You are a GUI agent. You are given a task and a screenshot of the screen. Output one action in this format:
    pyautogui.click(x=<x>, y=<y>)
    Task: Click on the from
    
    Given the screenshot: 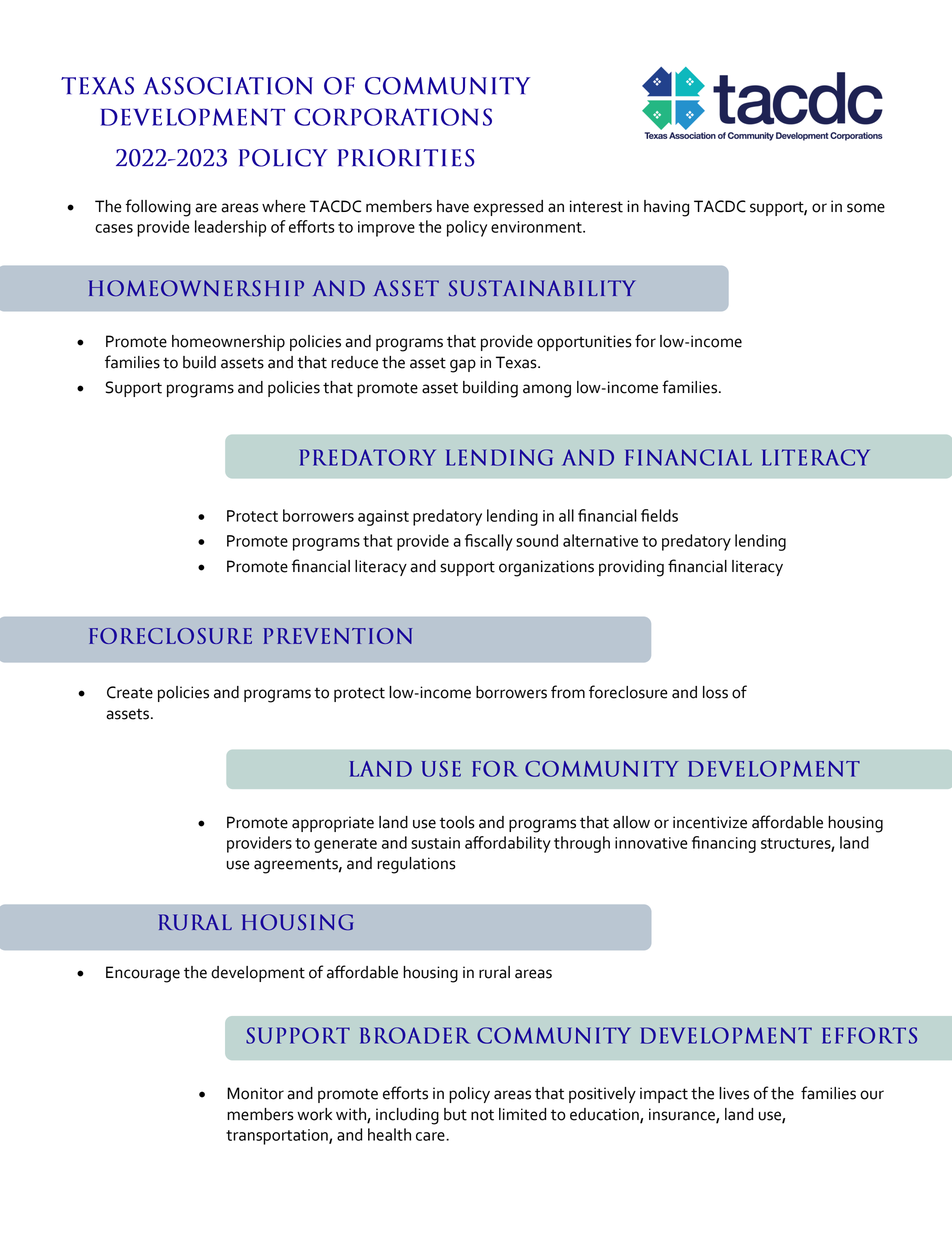 What is the action you would take?
    pyautogui.click(x=568, y=692)
